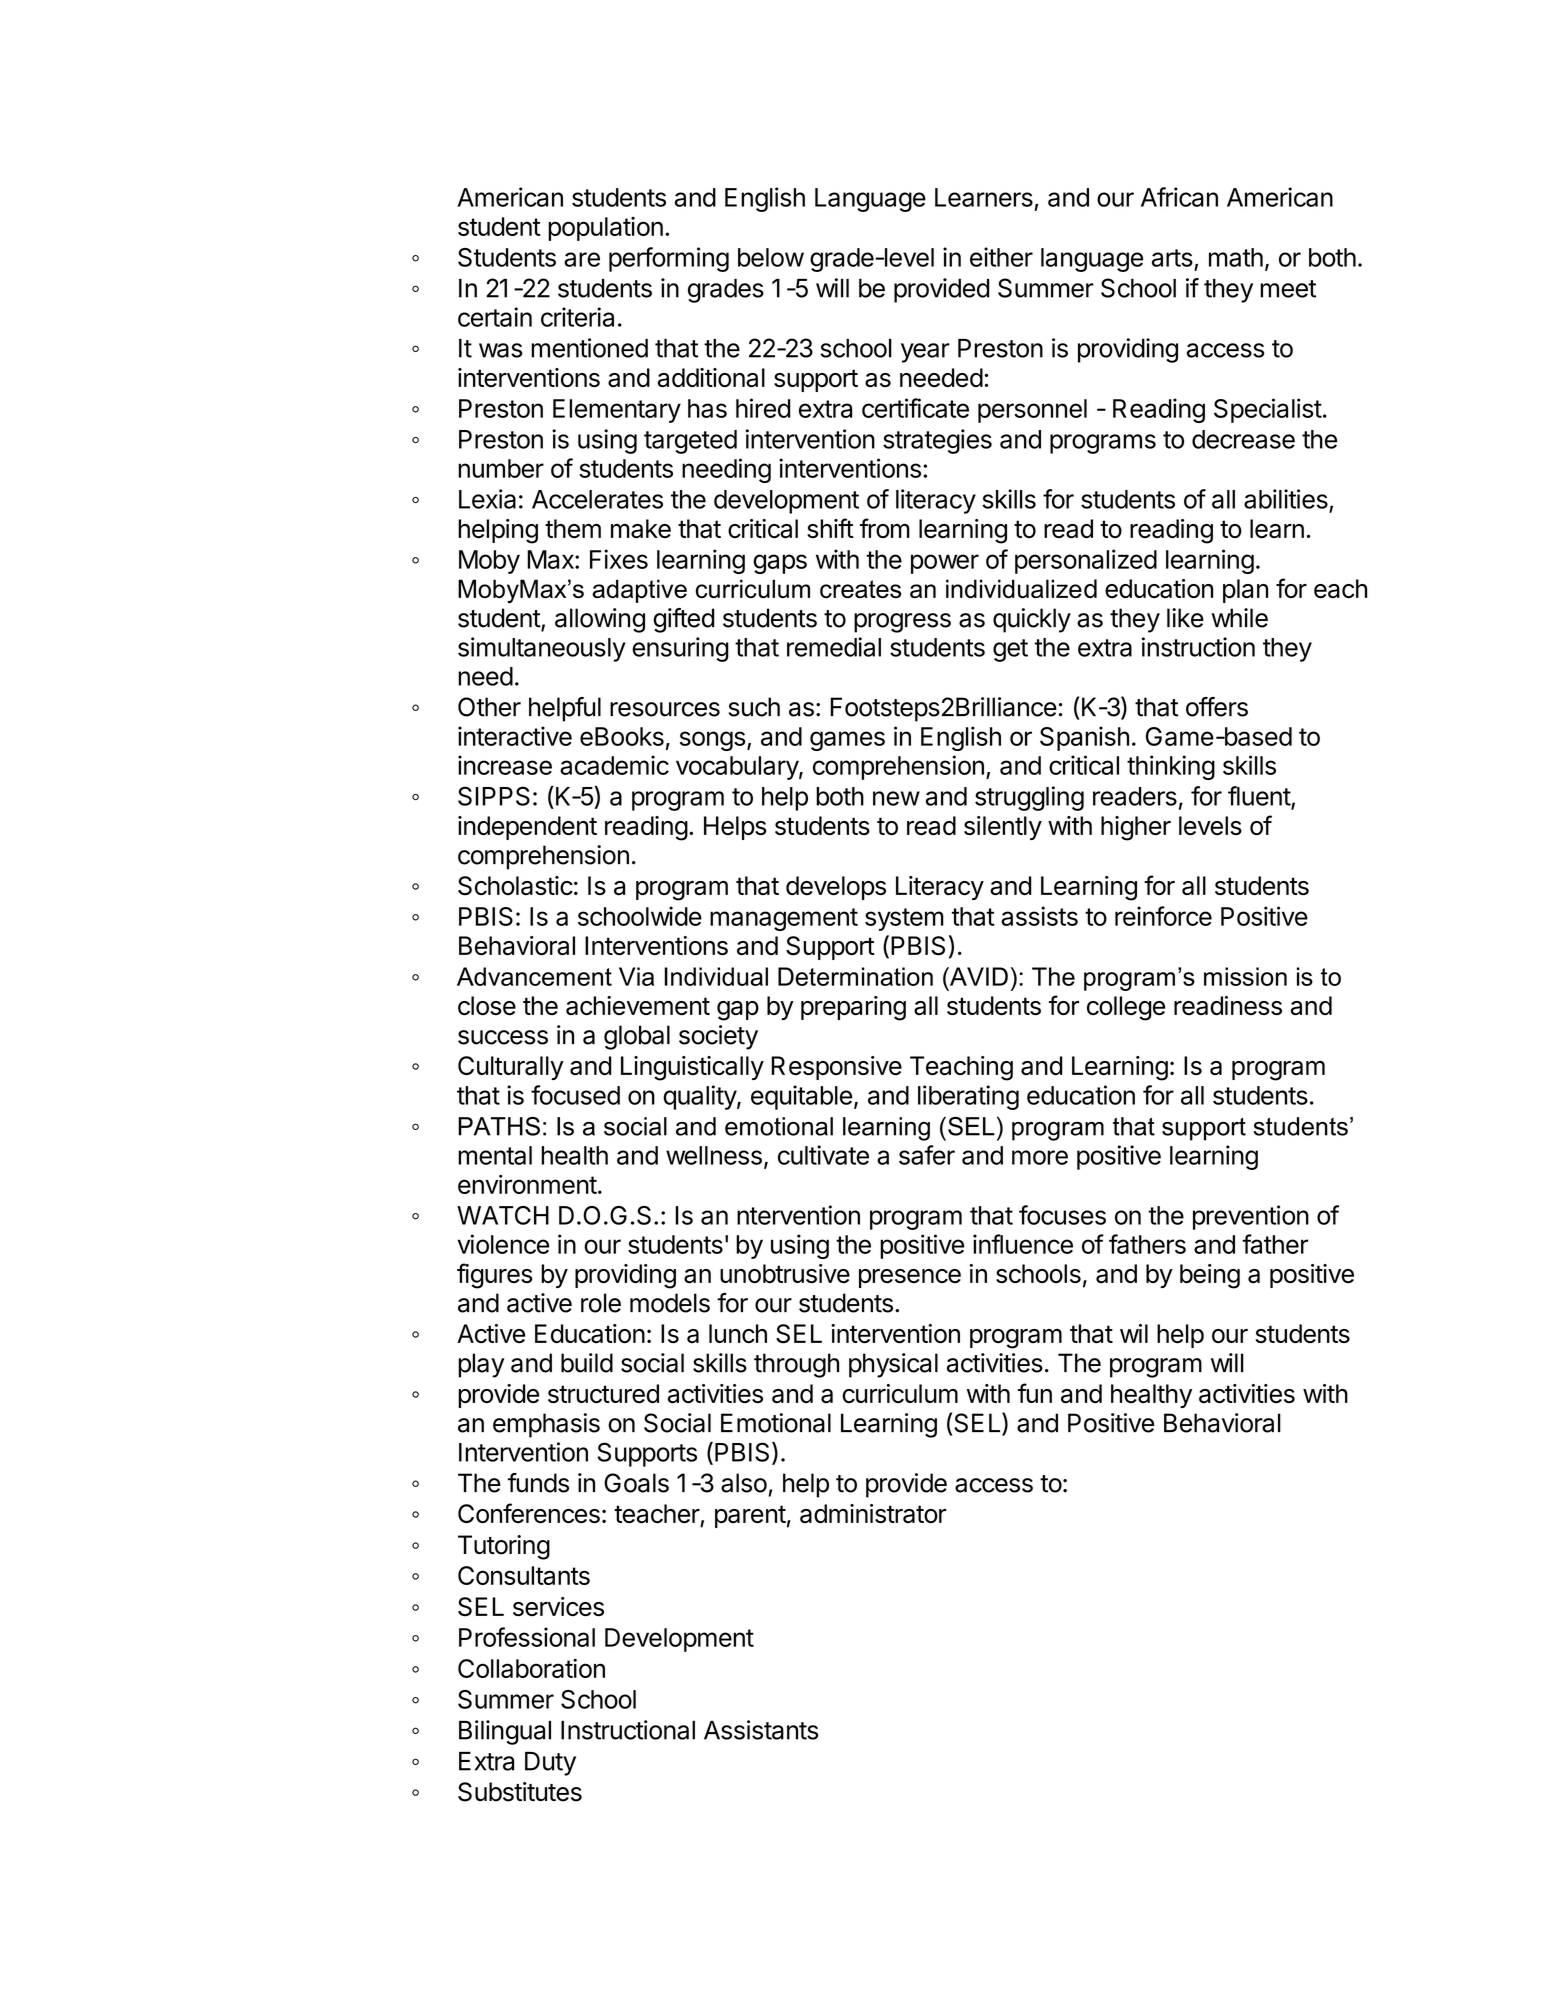 This screenshot has width=1553, height=2010. What do you see at coordinates (873, 1514) in the screenshot?
I see `administrator` at bounding box center [873, 1514].
